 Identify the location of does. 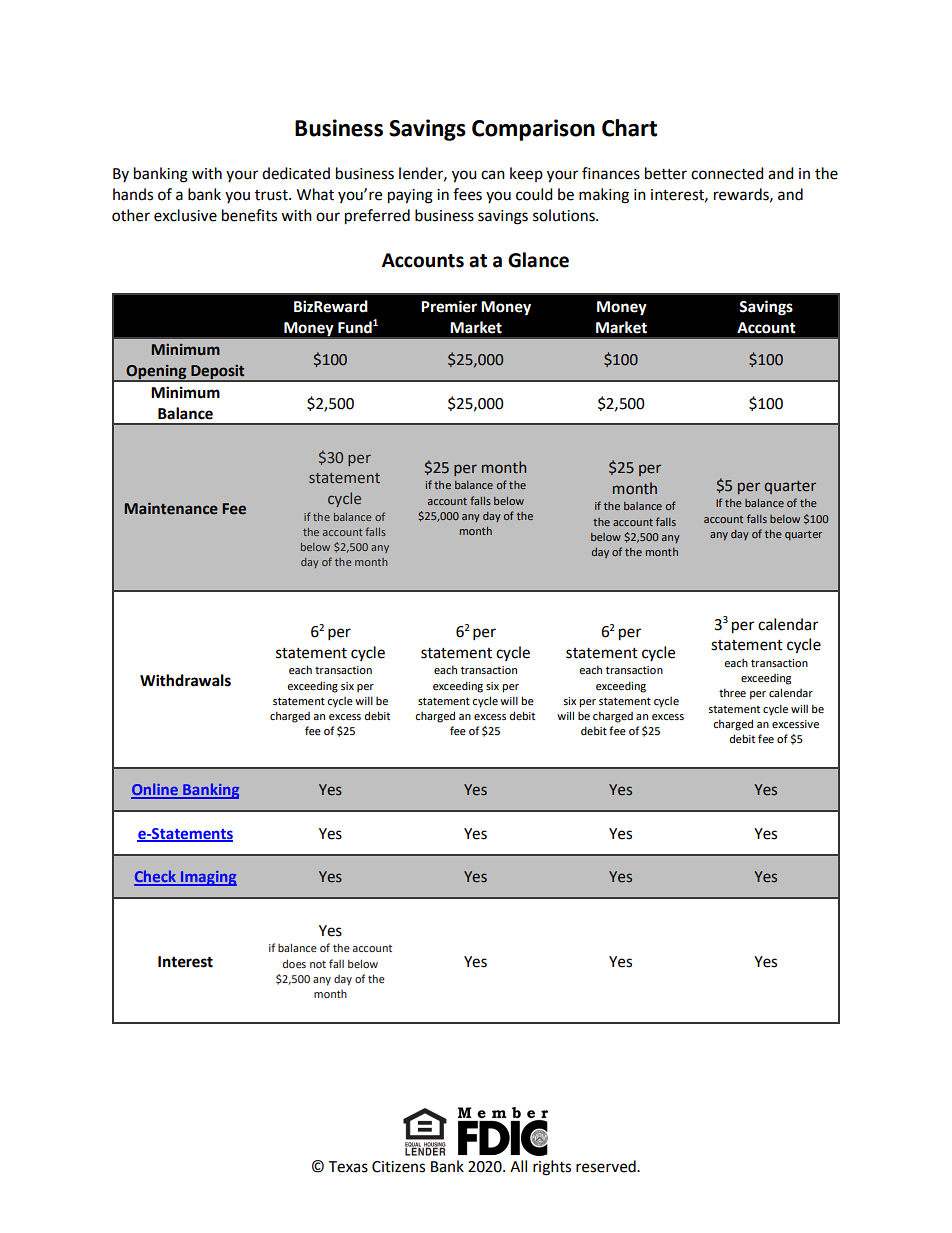
(294, 964).
